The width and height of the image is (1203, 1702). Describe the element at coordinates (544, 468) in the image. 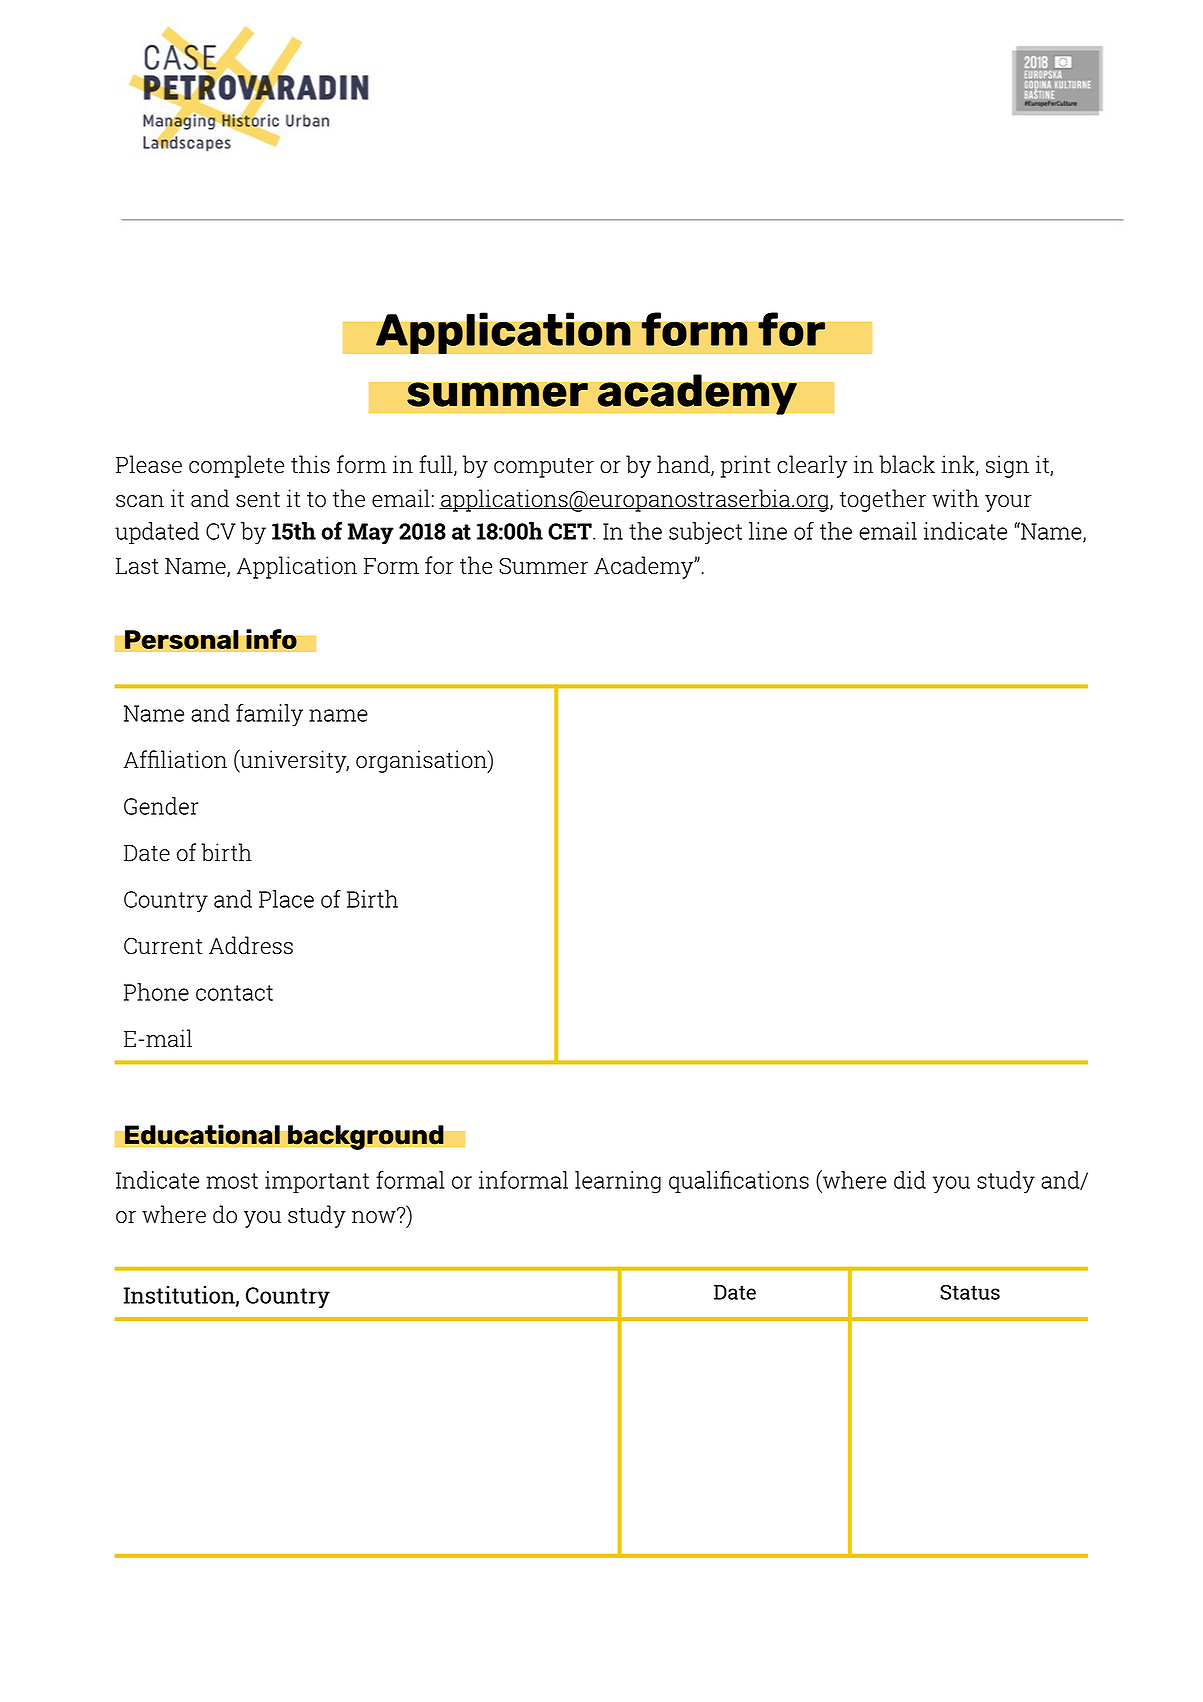

I see `computer` at that location.
